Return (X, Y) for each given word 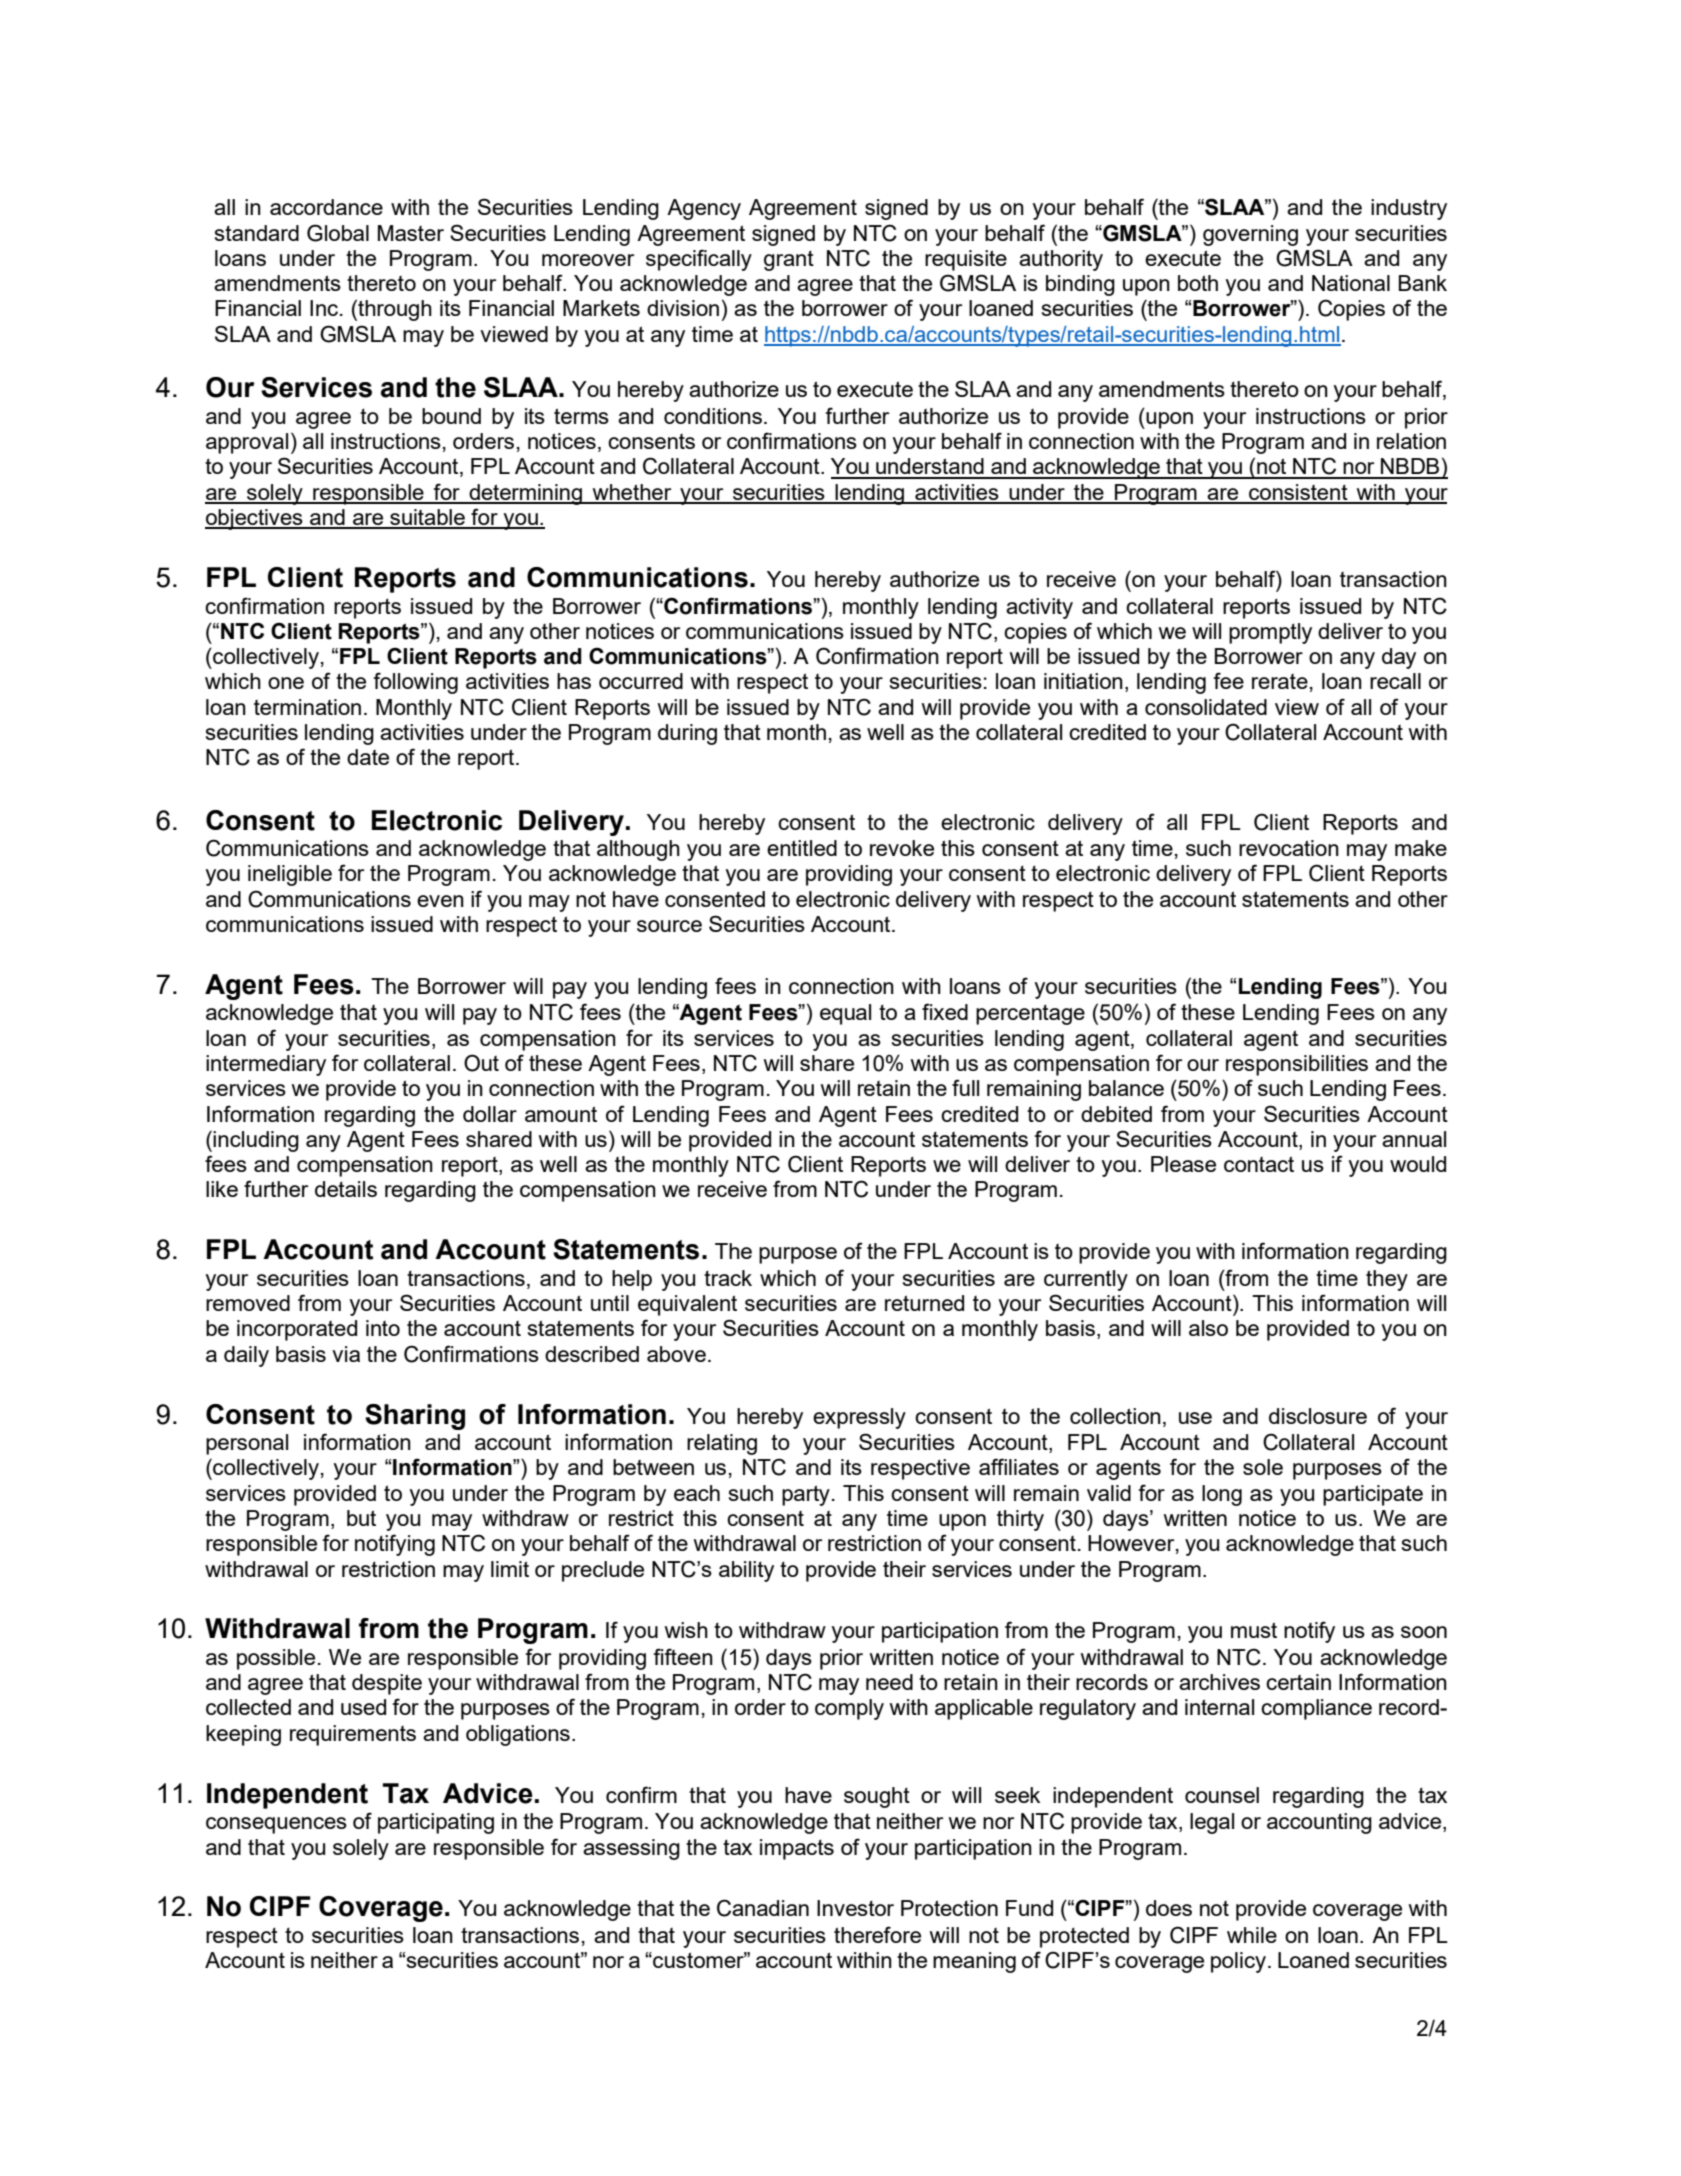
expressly (859, 1418)
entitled (802, 848)
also (1208, 1328)
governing (1250, 235)
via (346, 1354)
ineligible (290, 875)
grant (789, 260)
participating (436, 1823)
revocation (1289, 848)
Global (338, 233)
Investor (855, 1908)
